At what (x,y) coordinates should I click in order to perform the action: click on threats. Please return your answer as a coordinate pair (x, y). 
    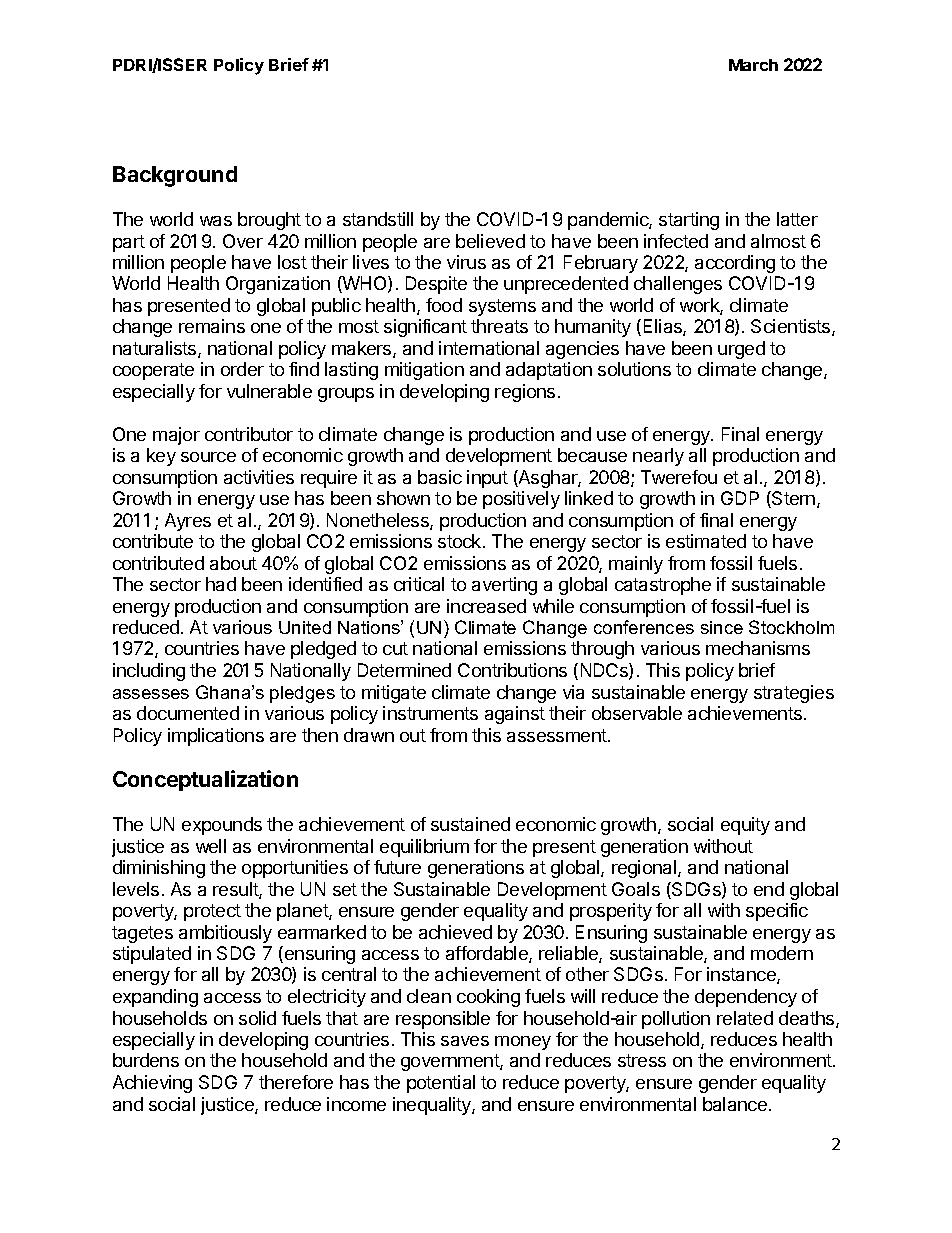
    Looking at the image, I should click on (499, 326).
